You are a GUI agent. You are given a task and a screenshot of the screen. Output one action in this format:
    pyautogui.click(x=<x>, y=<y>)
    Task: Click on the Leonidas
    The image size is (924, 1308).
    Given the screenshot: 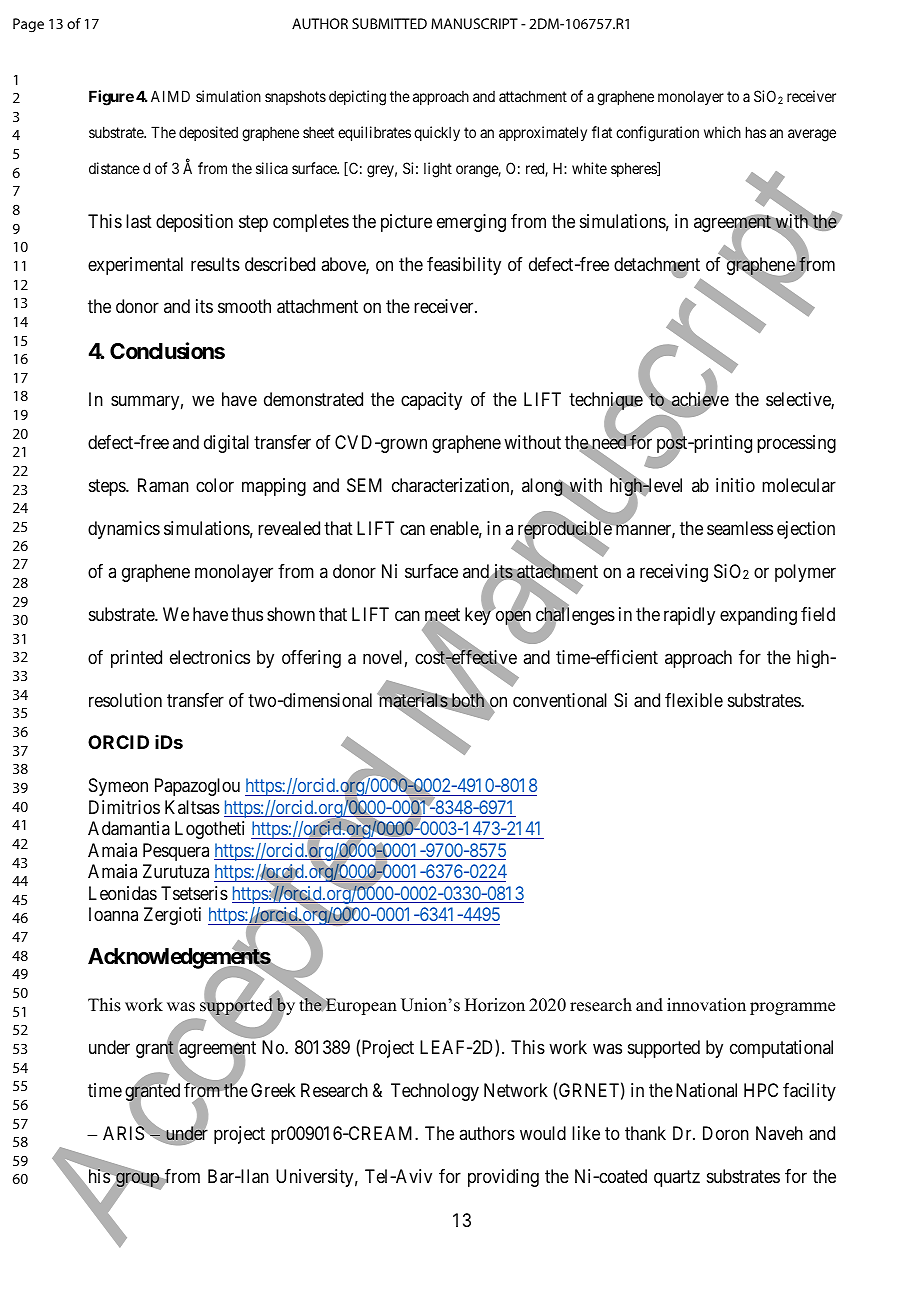 What is the action you would take?
    pyautogui.click(x=123, y=893)
